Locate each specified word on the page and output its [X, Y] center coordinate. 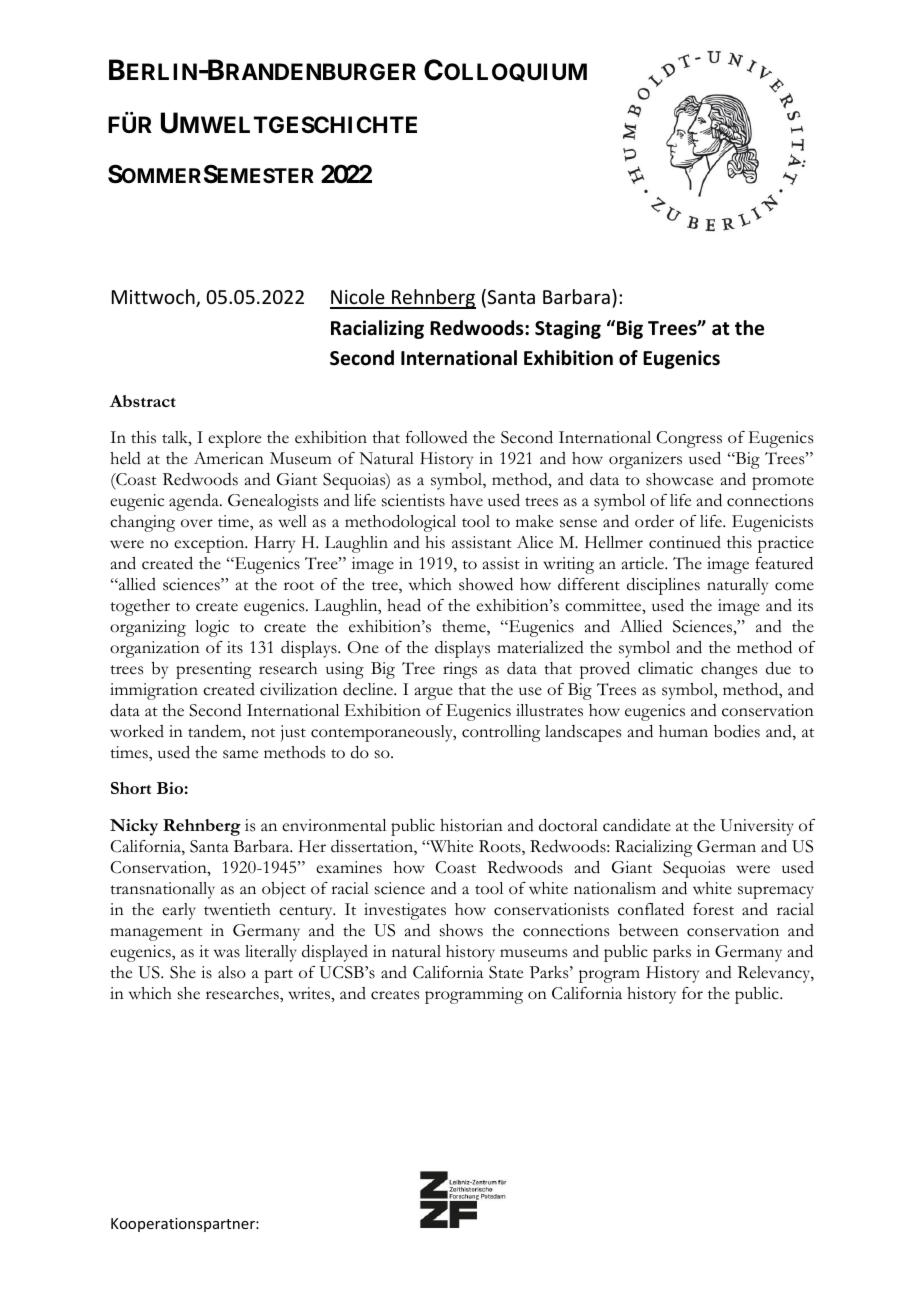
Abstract [143, 401]
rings [460, 670]
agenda [195, 502]
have [466, 500]
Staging [568, 329]
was [227, 953]
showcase [679, 479]
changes [729, 670]
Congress [689, 439]
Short [131, 788]
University [757, 827]
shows [461, 930]
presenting [213, 670]
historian [471, 825]
